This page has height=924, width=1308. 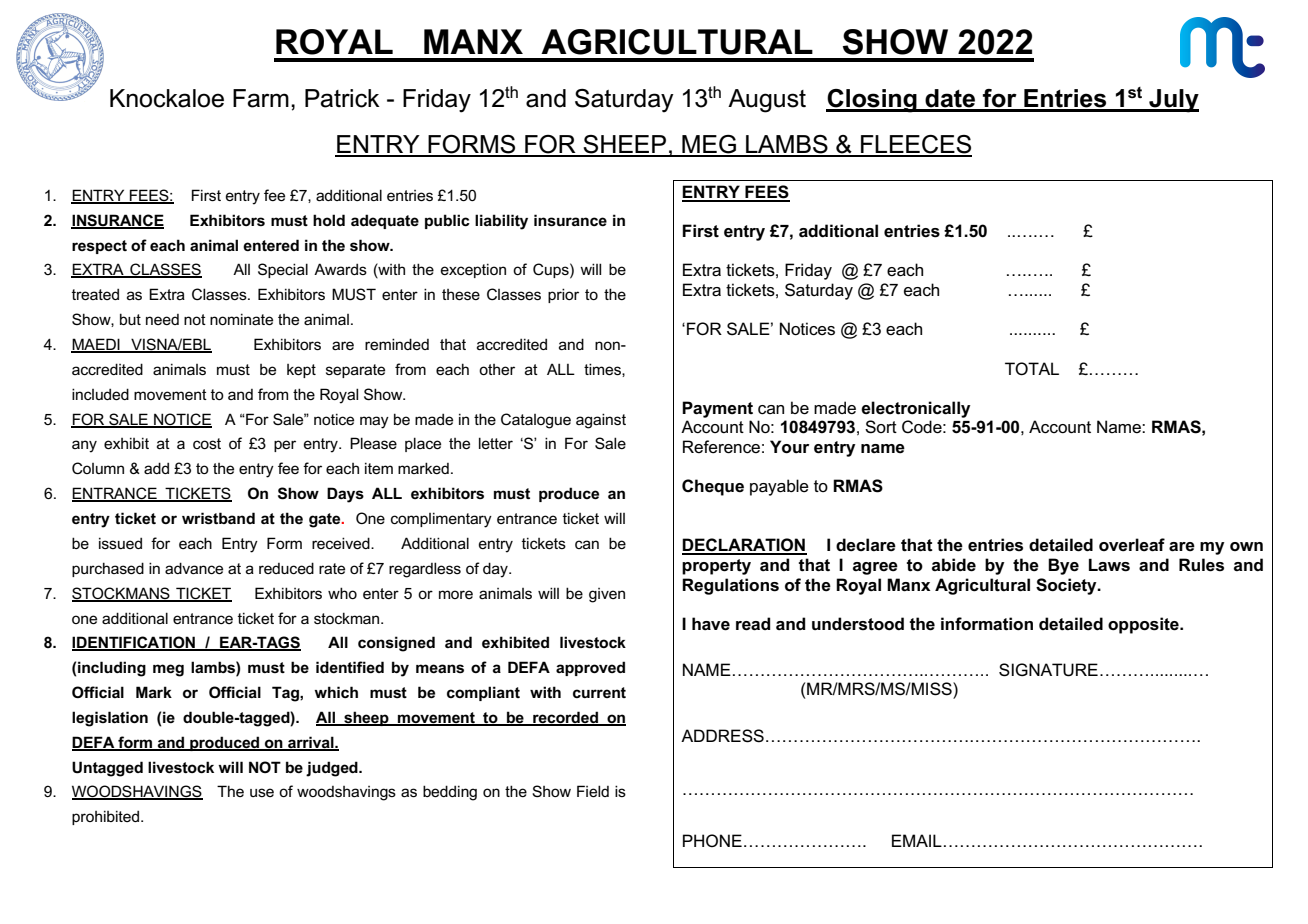 What do you see at coordinates (207, 443) in the page?
I see `cost` at bounding box center [207, 443].
